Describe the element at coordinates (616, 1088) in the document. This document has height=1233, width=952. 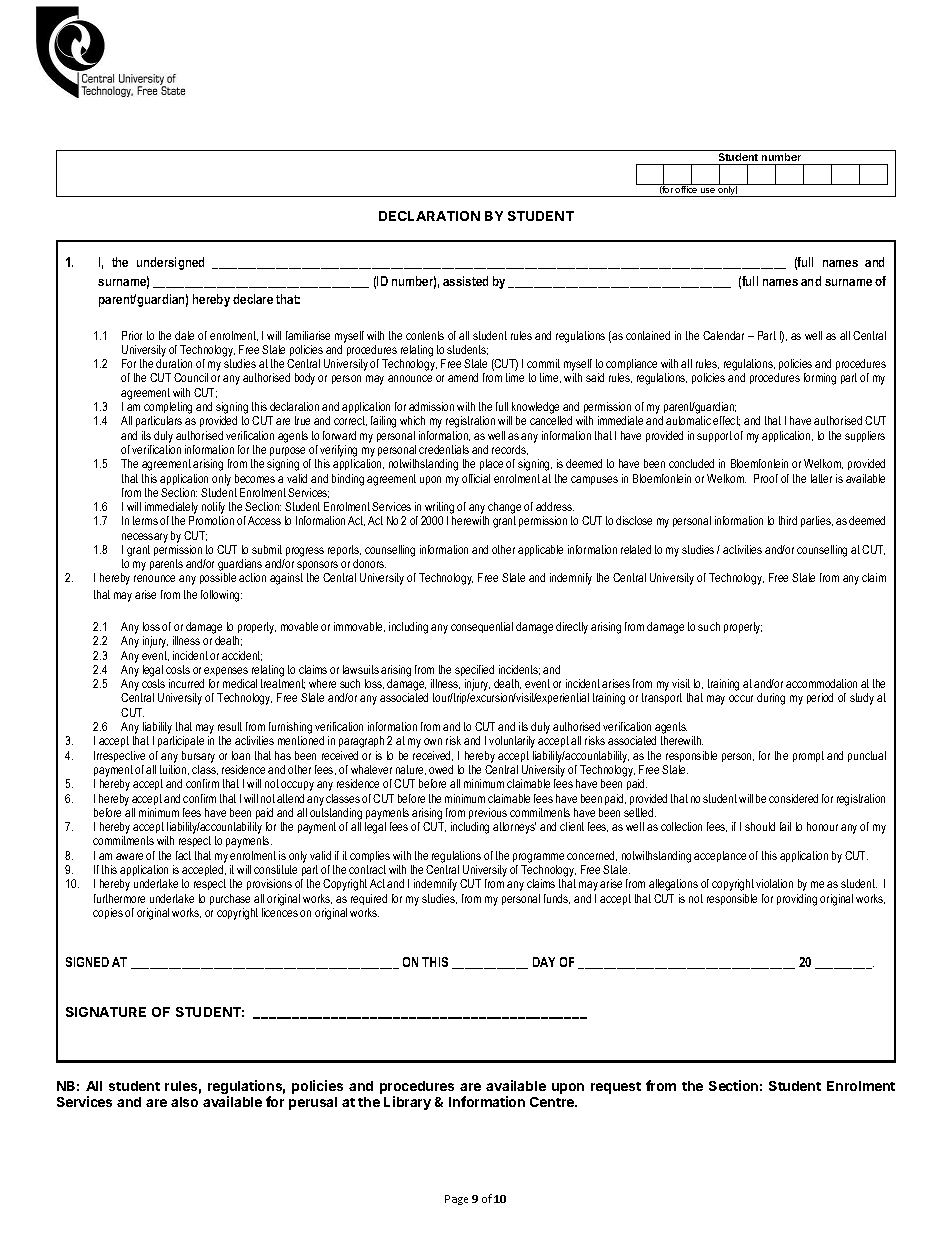
I see `request` at that location.
